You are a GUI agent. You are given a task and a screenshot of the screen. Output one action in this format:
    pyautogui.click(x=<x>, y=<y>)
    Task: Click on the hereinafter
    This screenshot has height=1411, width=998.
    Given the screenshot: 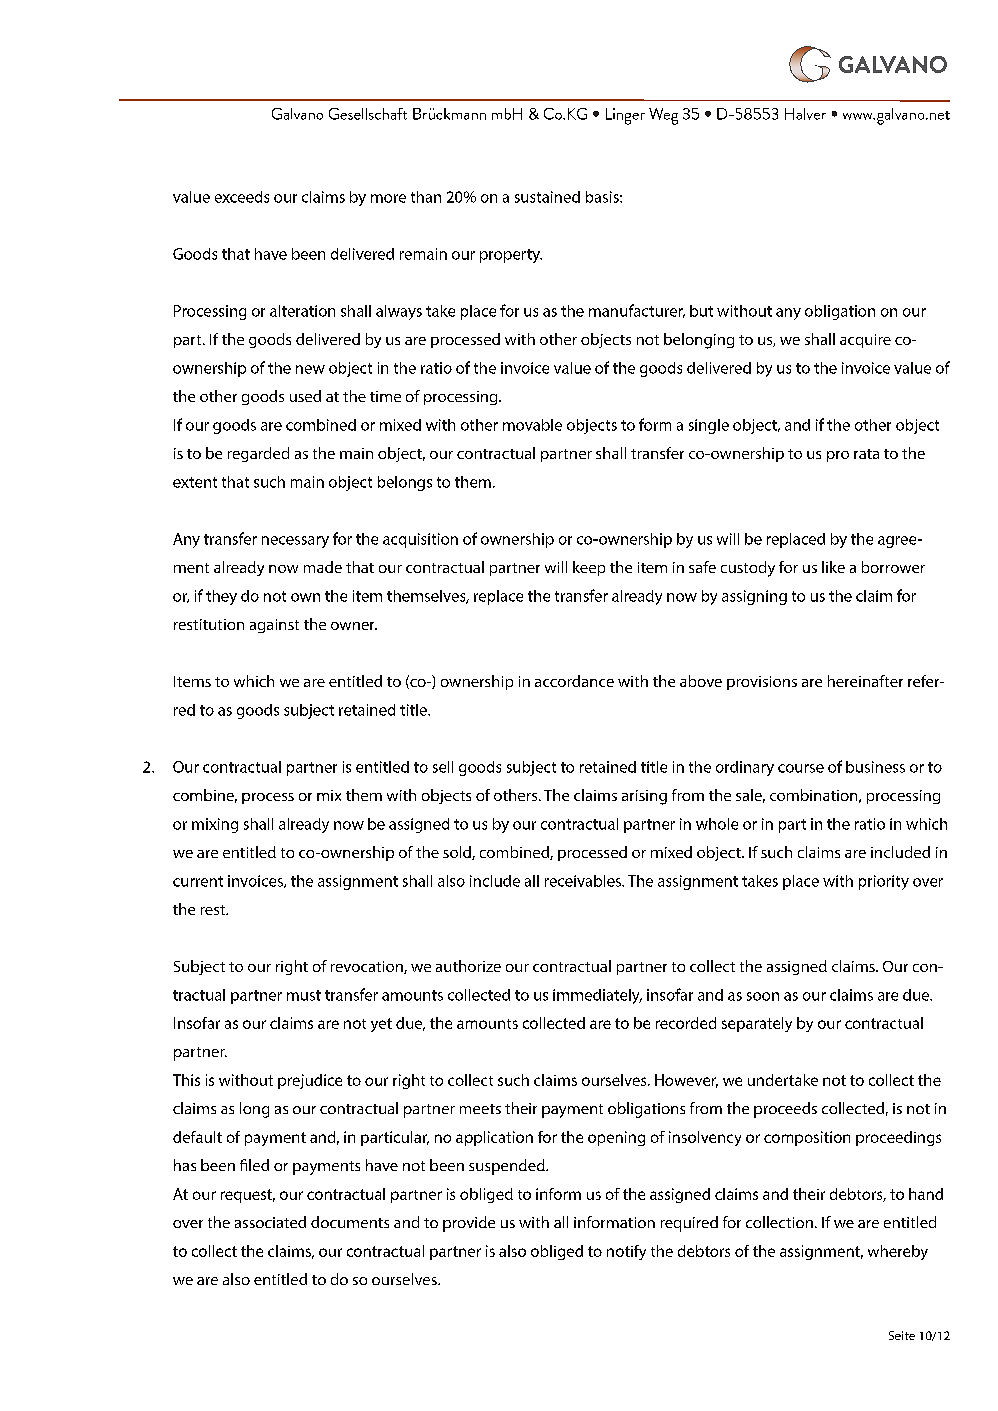 What is the action you would take?
    pyautogui.click(x=865, y=681)
